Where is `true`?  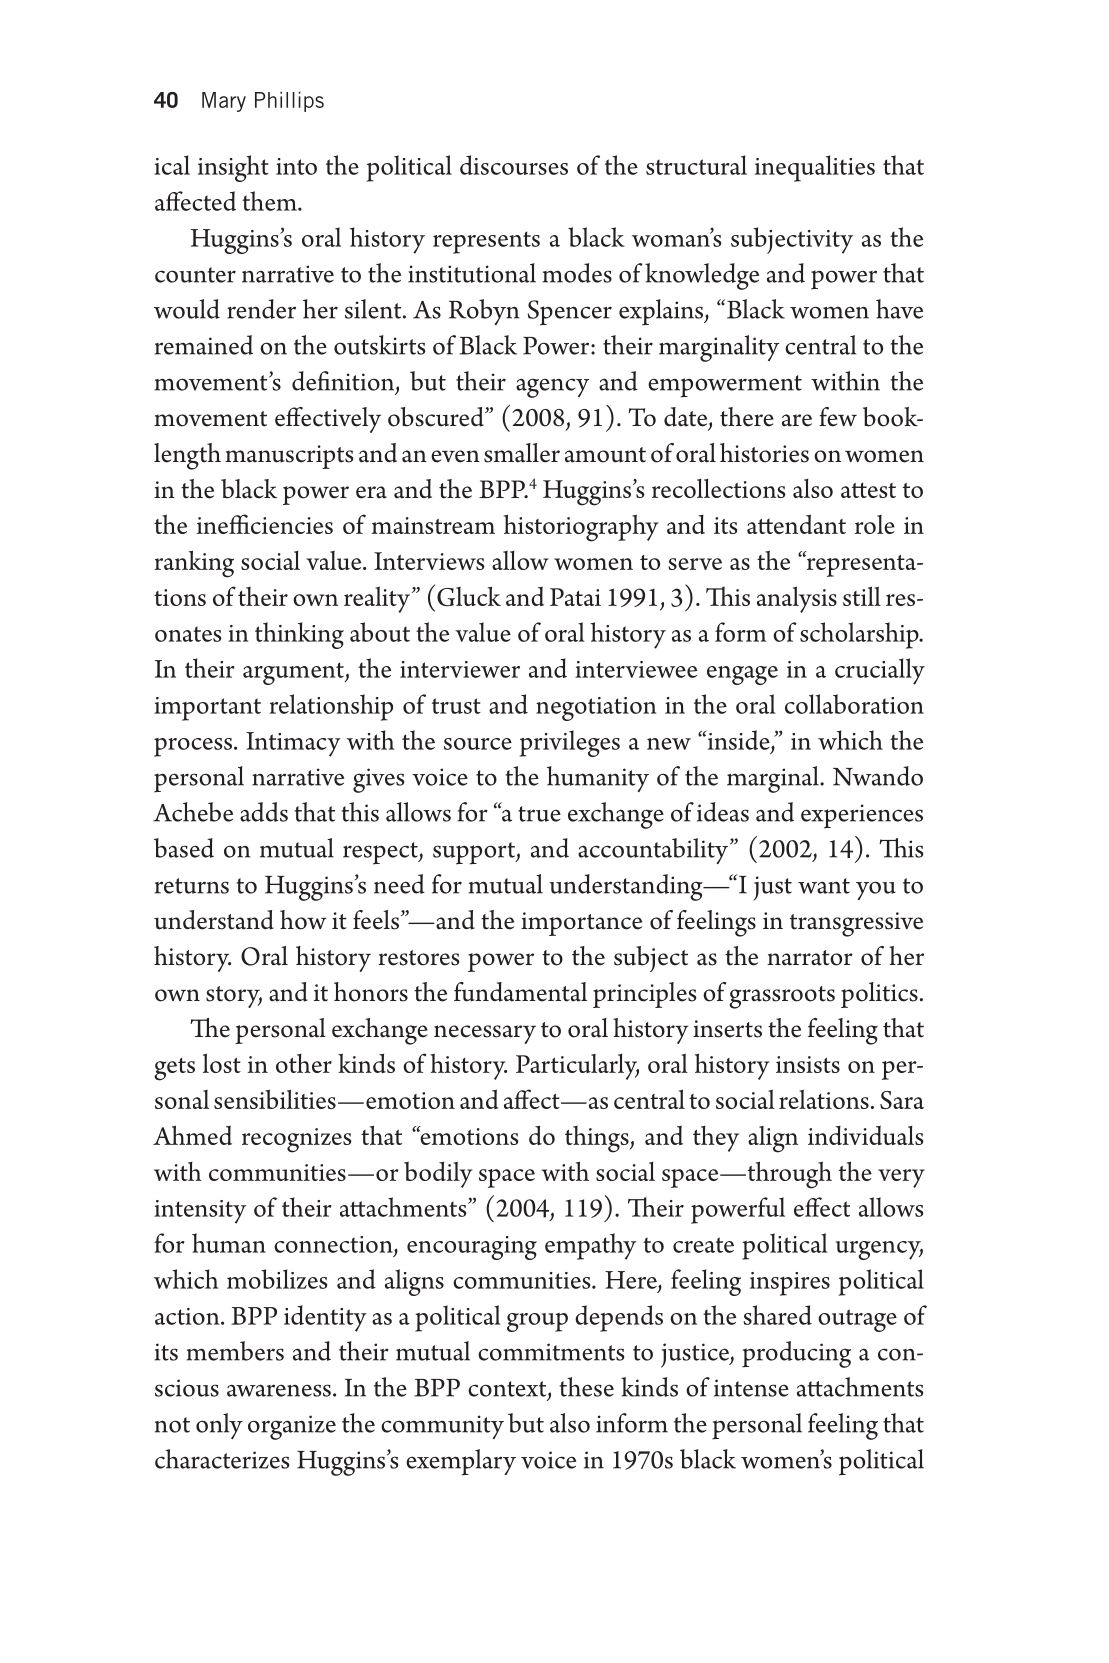
true is located at coordinates (539, 814).
